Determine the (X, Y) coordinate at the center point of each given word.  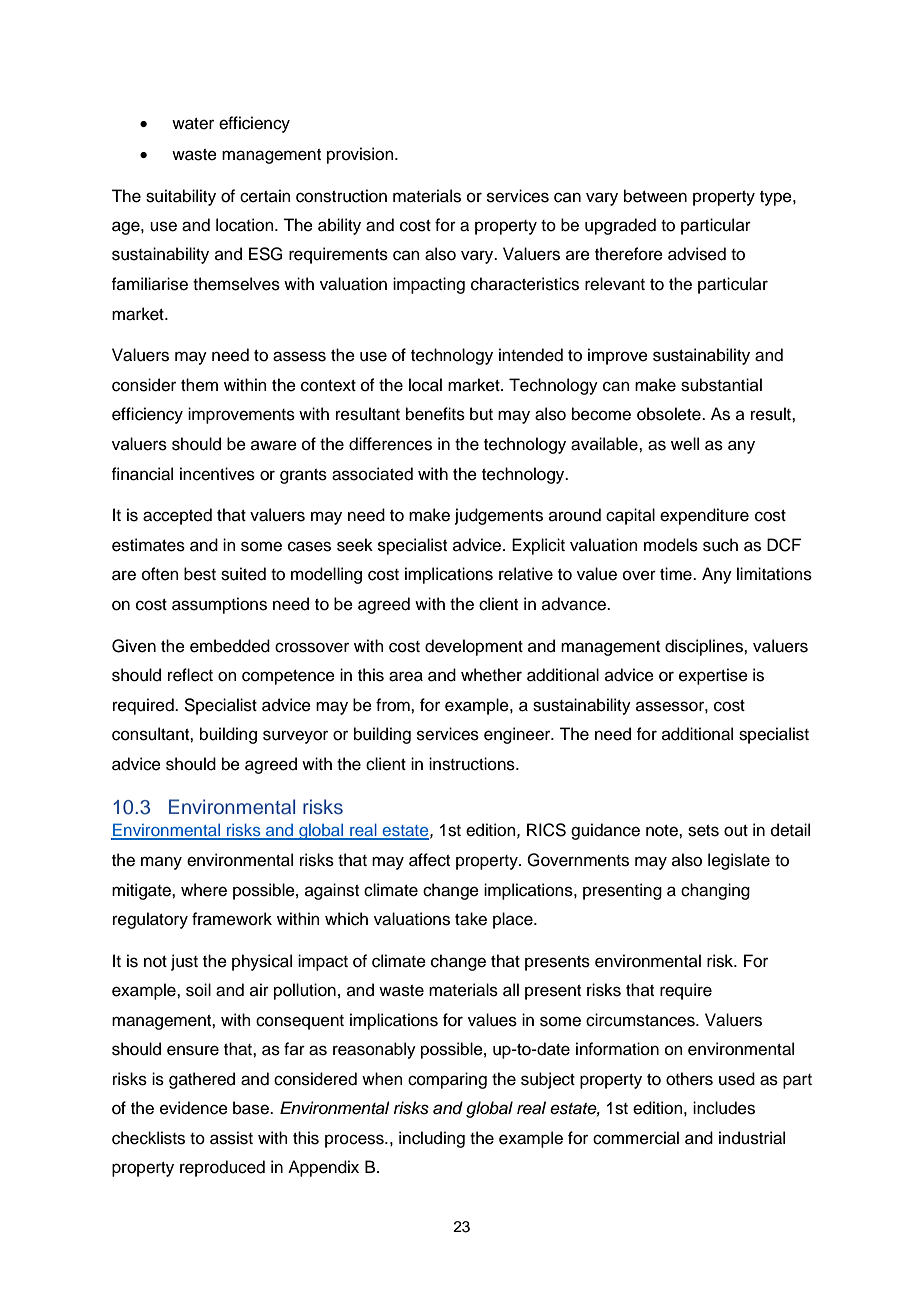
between (655, 196)
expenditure (704, 516)
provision (361, 155)
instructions (473, 764)
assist (231, 1138)
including (432, 1139)
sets (703, 831)
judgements (499, 516)
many (161, 863)
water (193, 124)
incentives (217, 474)
